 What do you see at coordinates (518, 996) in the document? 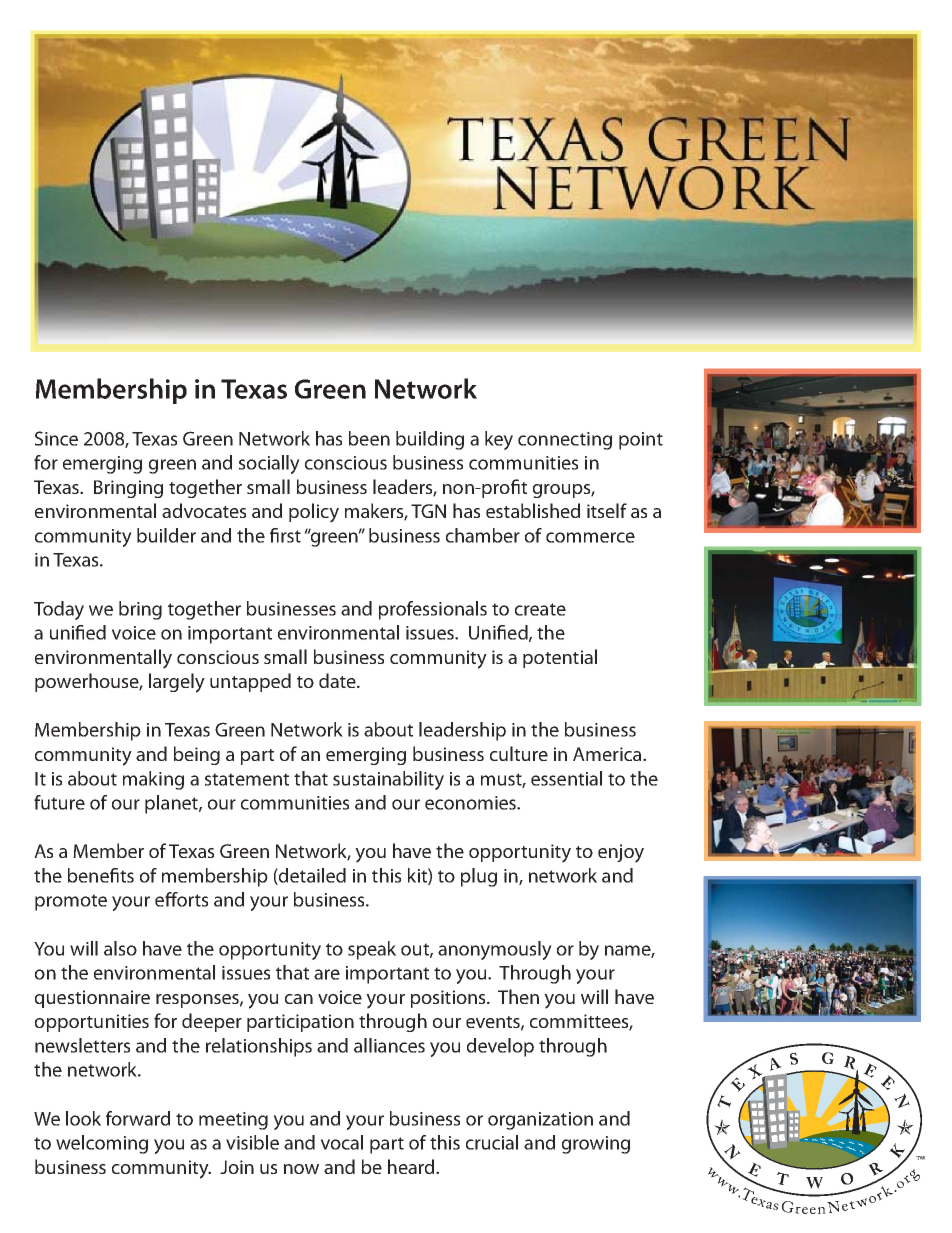
I see `Then` at bounding box center [518, 996].
